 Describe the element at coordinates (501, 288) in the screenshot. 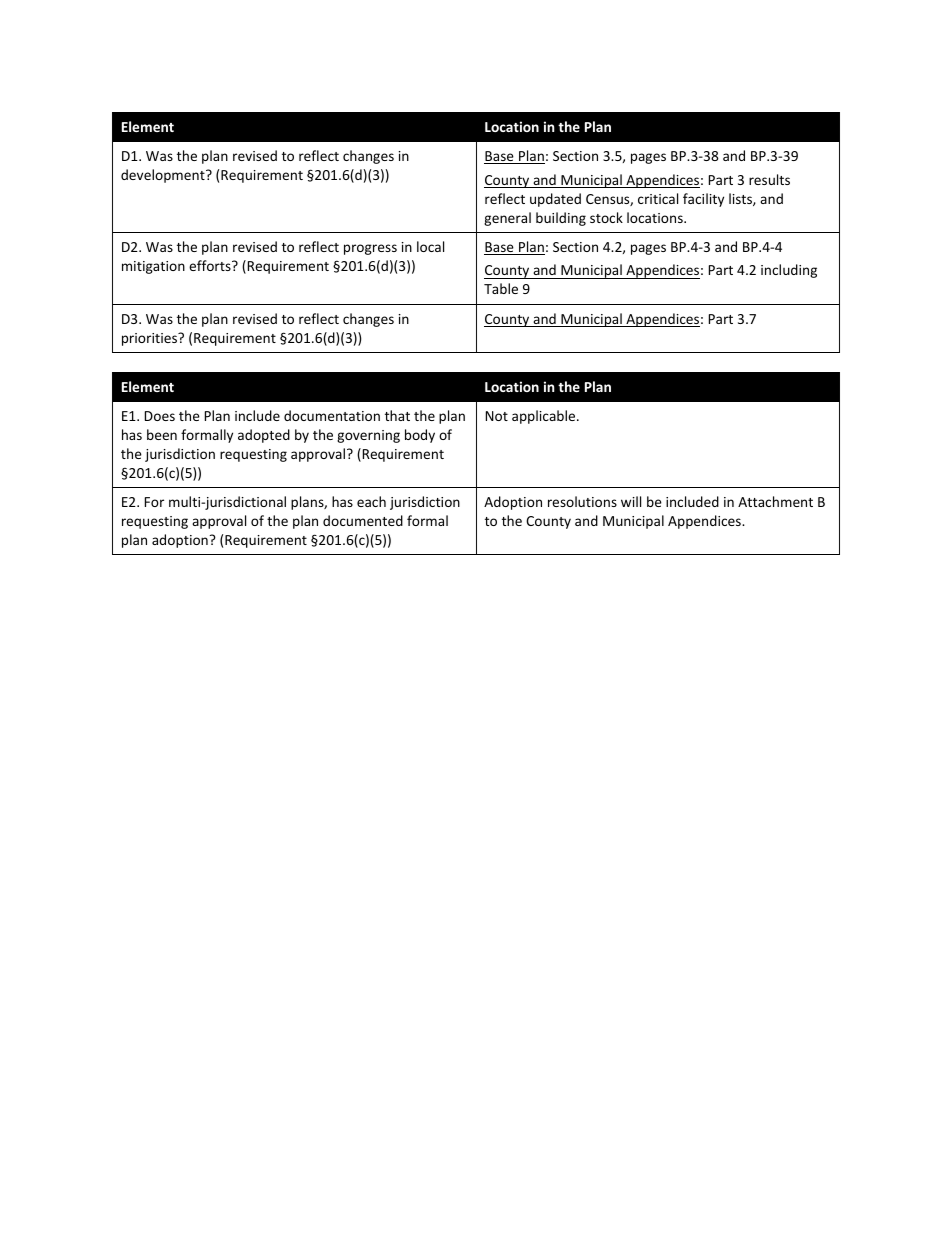

I see `Table` at that location.
